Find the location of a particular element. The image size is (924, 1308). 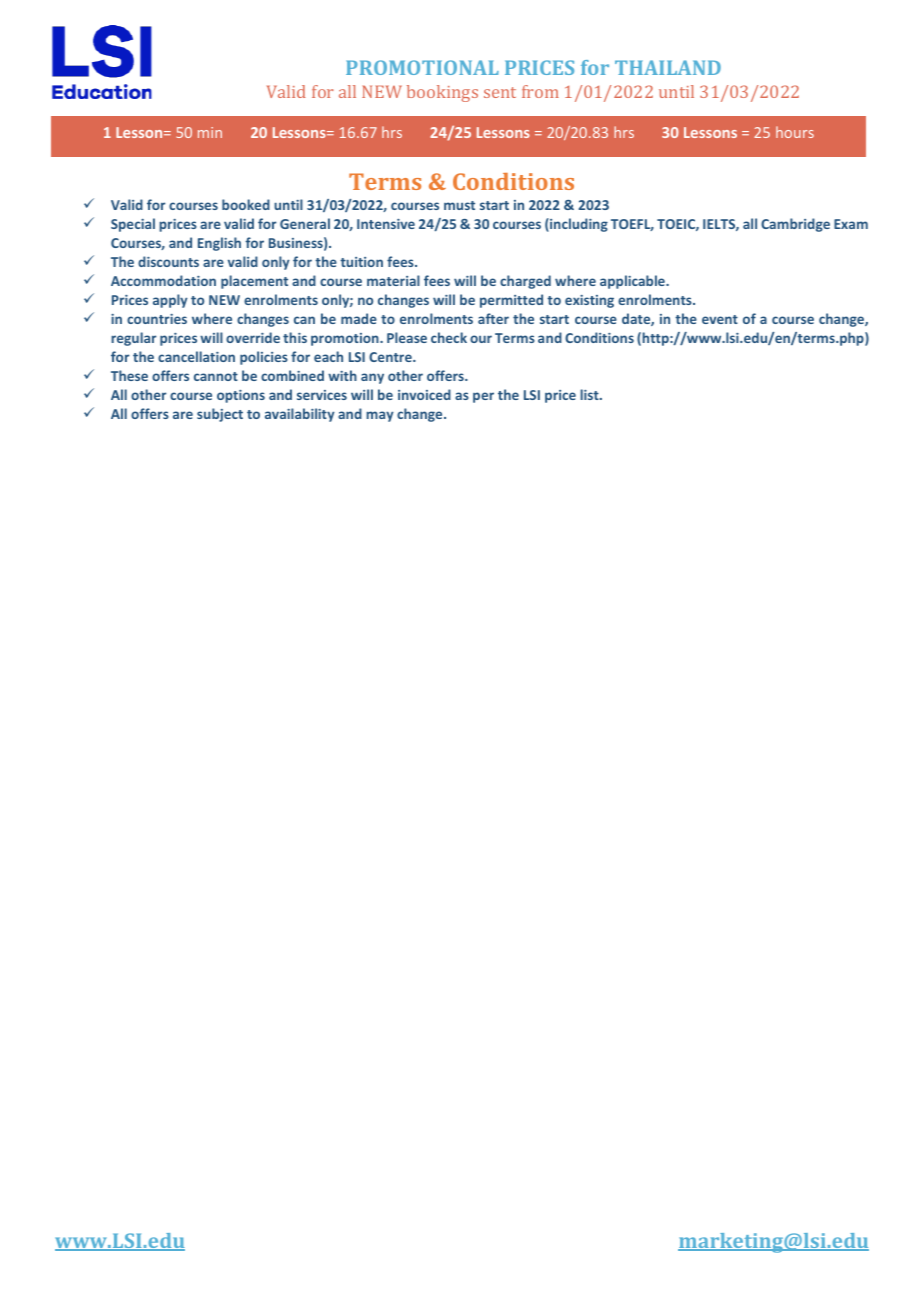

override is located at coordinates (253, 337).
